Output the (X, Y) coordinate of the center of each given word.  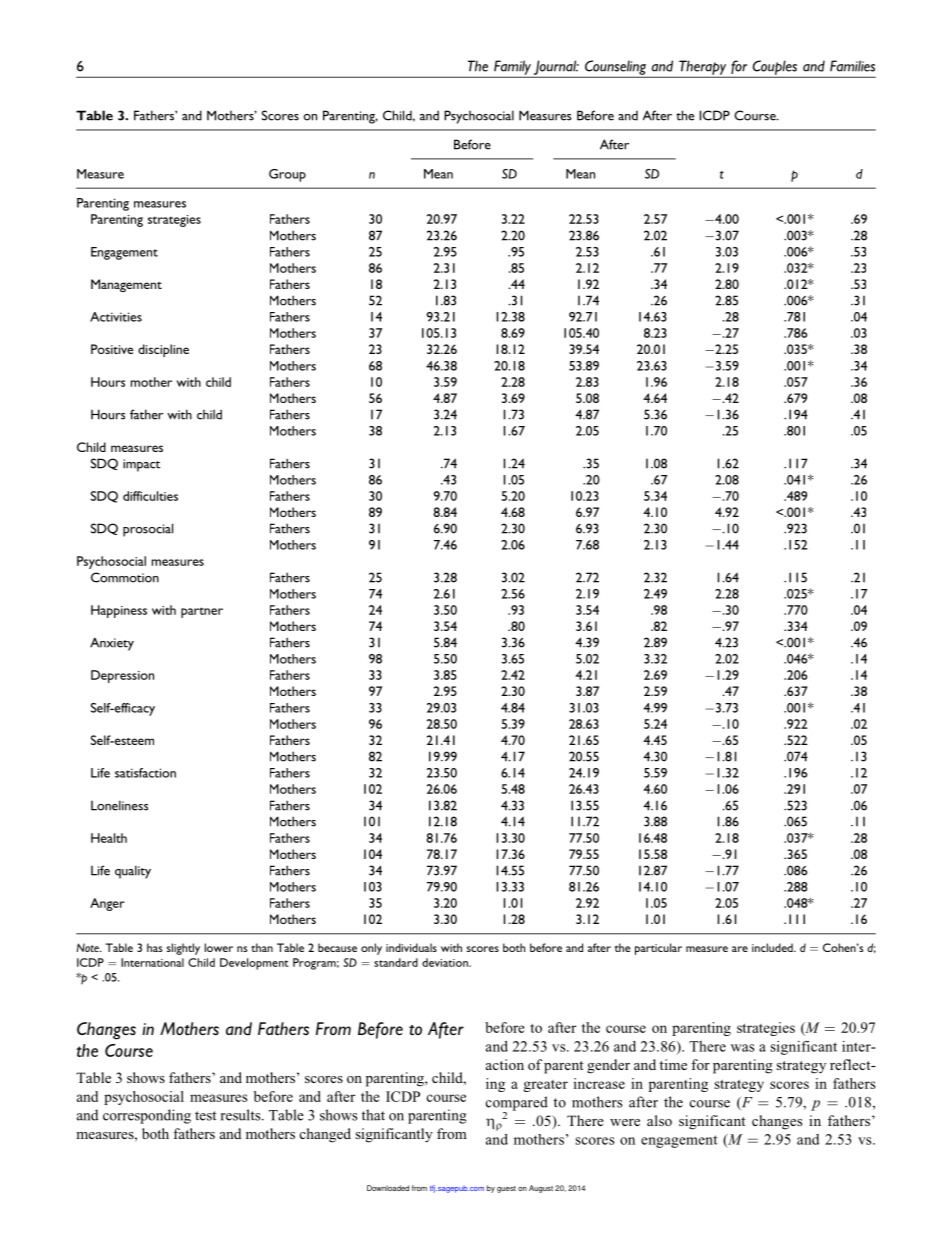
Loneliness (119, 805)
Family (512, 68)
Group (287, 175)
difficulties (150, 496)
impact (141, 465)
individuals (411, 947)
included (773, 947)
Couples (774, 68)
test (206, 1116)
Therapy (703, 68)
